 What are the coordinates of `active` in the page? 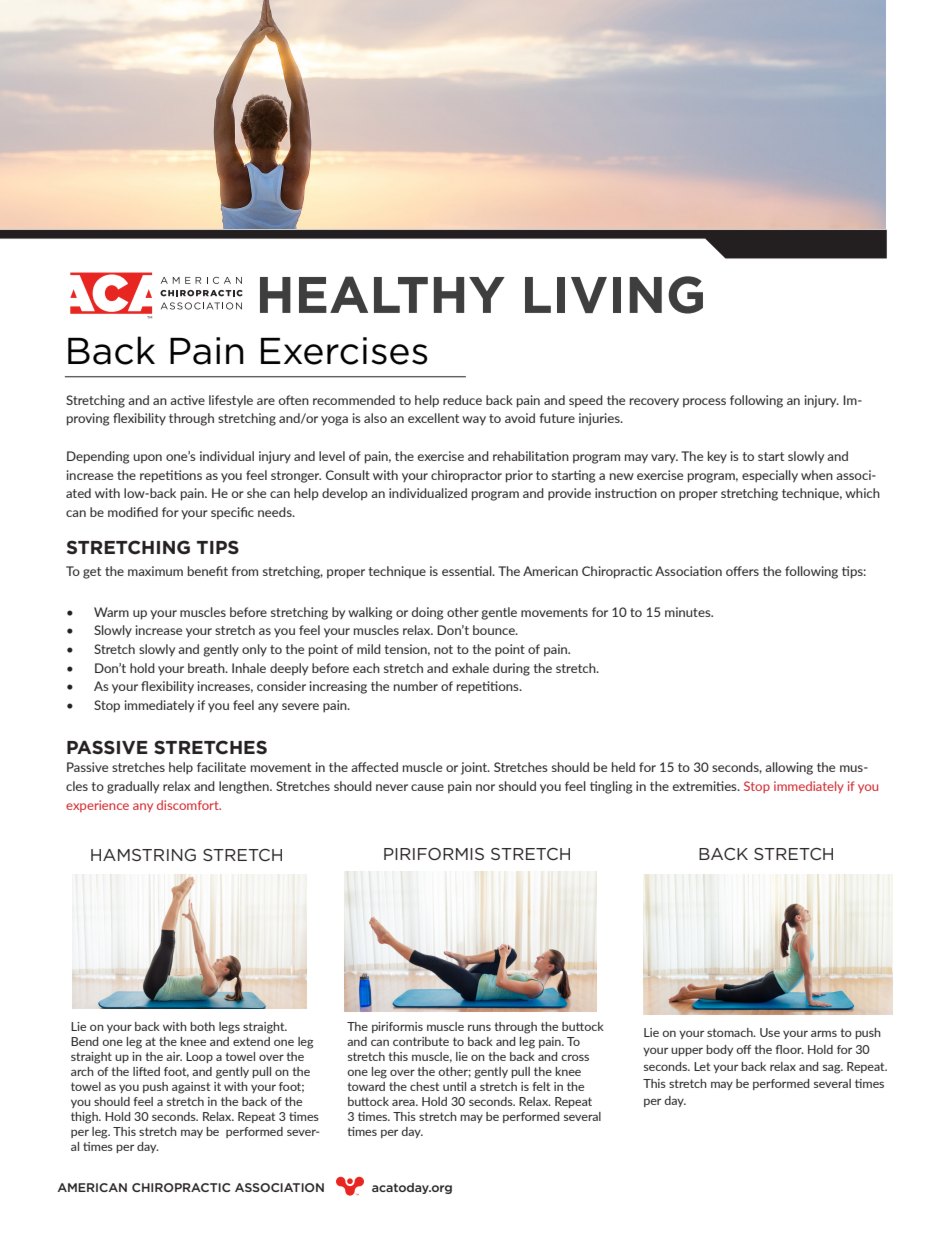 It's located at (187, 400).
